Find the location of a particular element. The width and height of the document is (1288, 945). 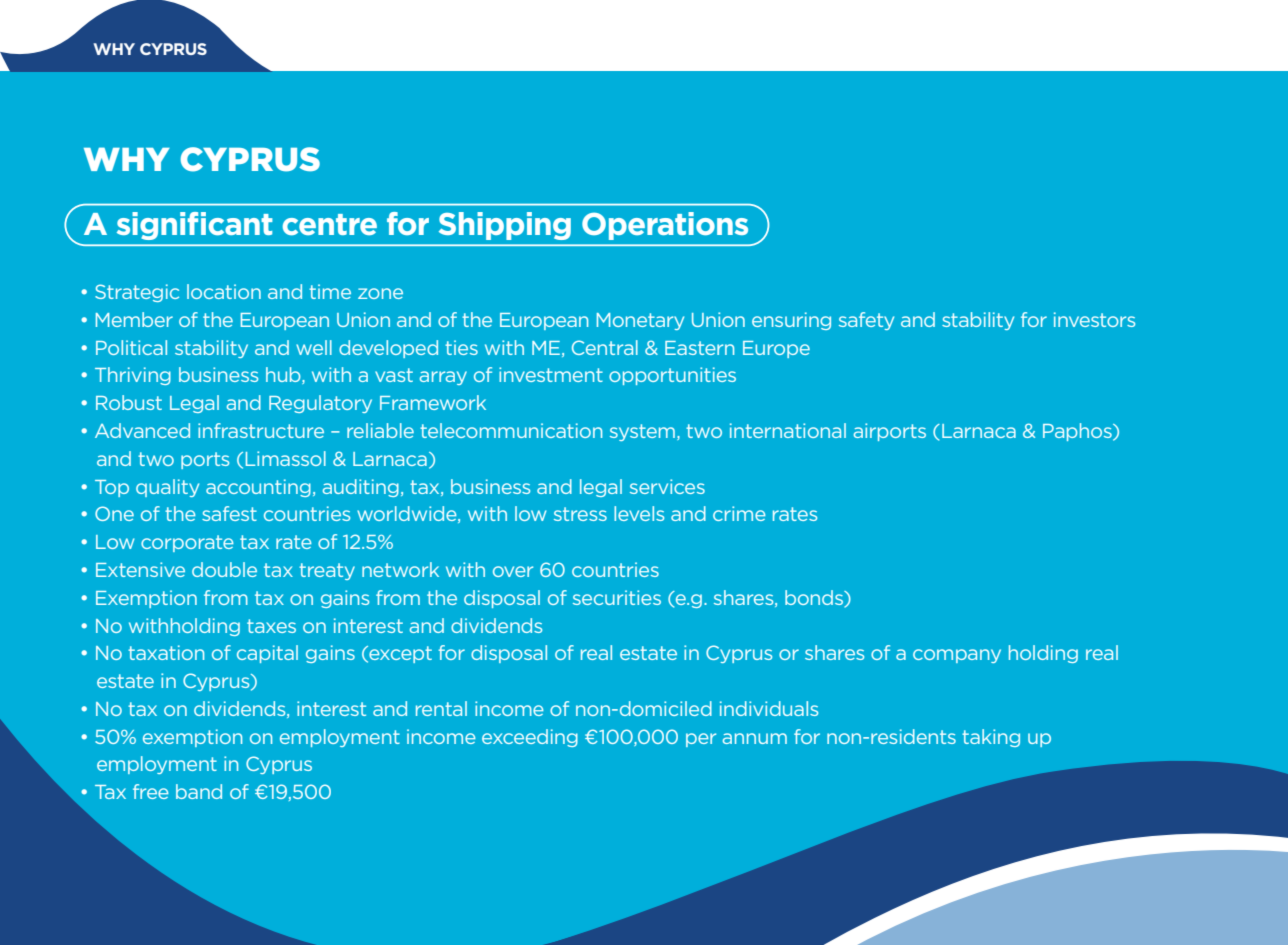

stress is located at coordinates (580, 514).
